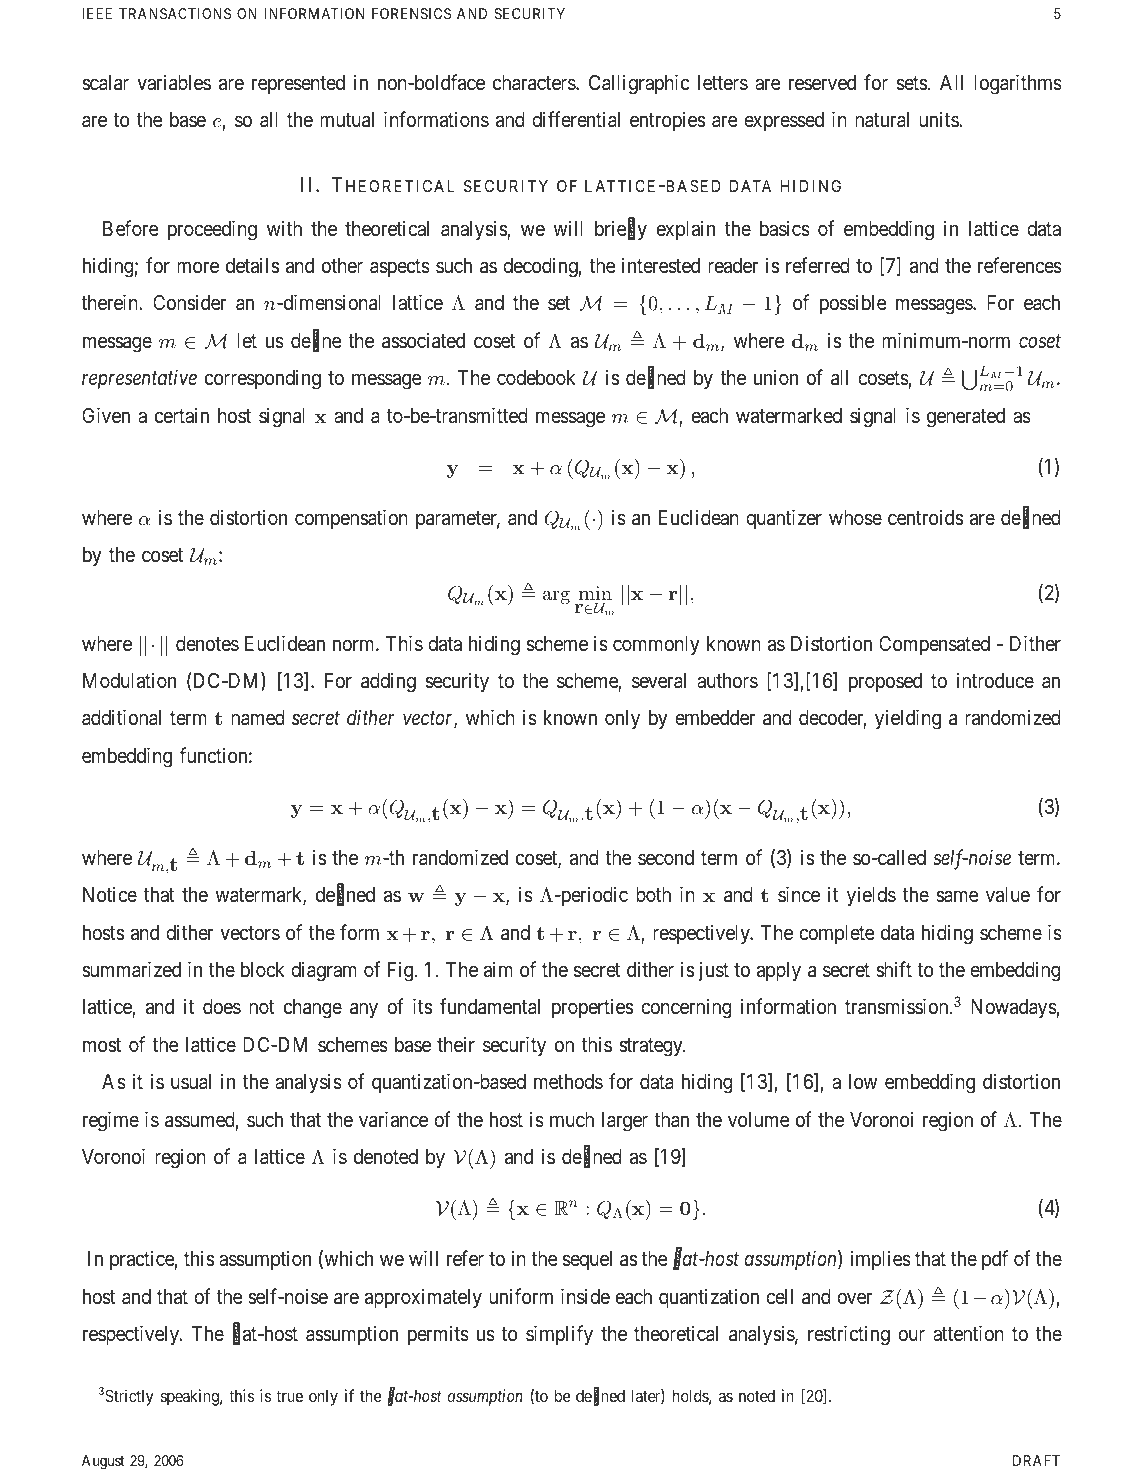  Describe the element at coordinates (182, 415) in the screenshot. I see `certain` at that location.
